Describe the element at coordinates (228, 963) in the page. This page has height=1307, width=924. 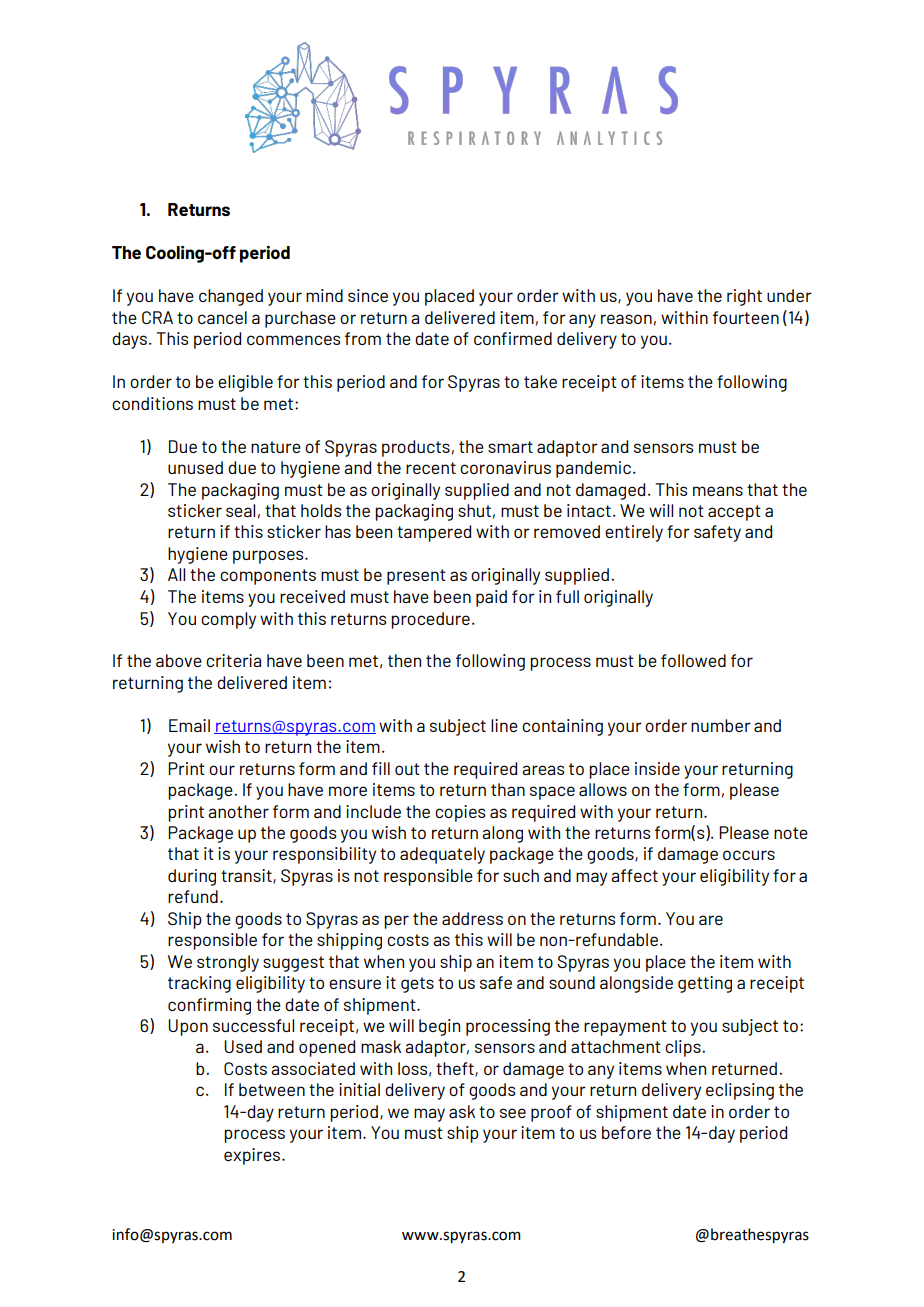
I see `strongly` at that location.
